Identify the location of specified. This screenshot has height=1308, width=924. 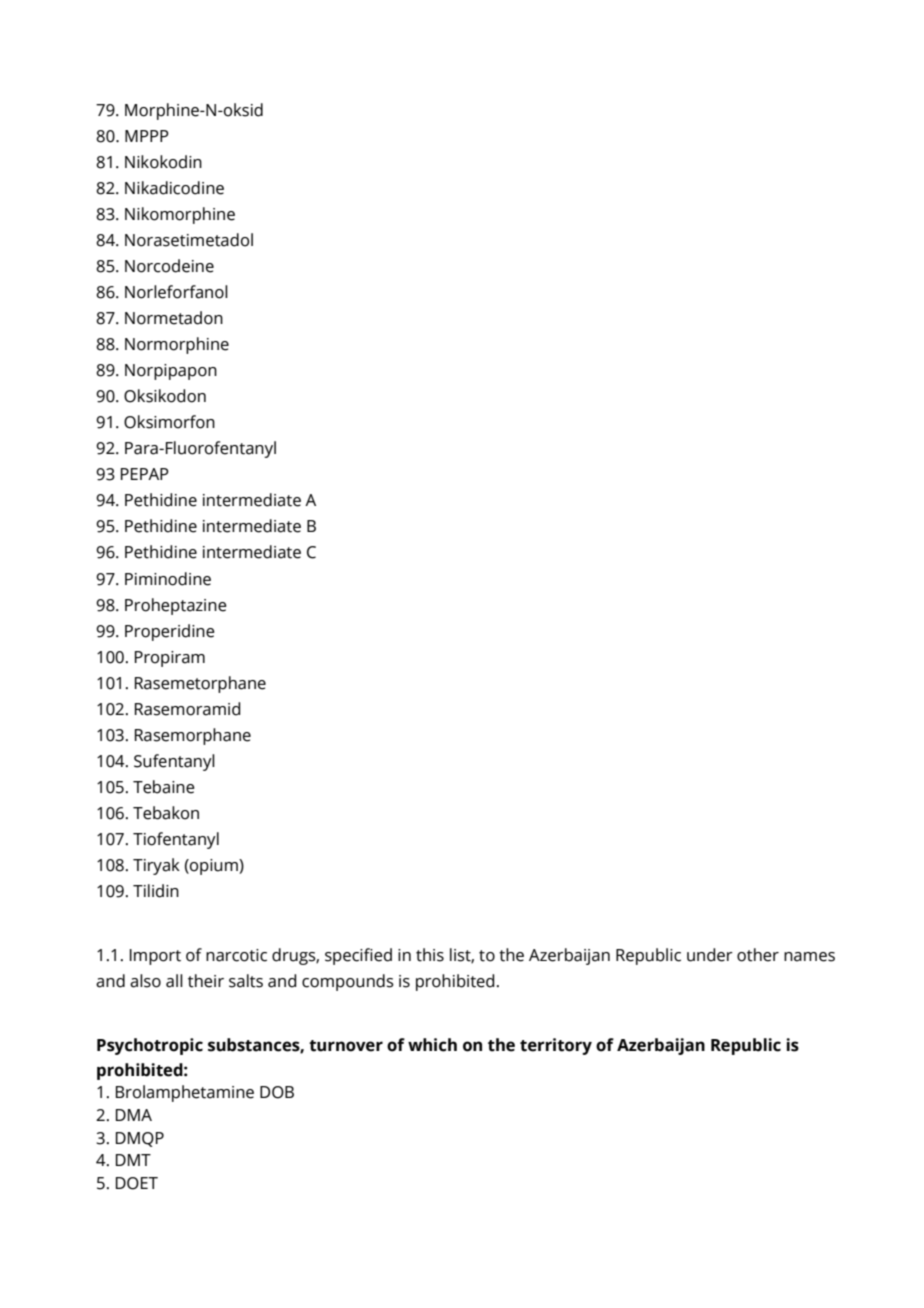
(358, 956).
